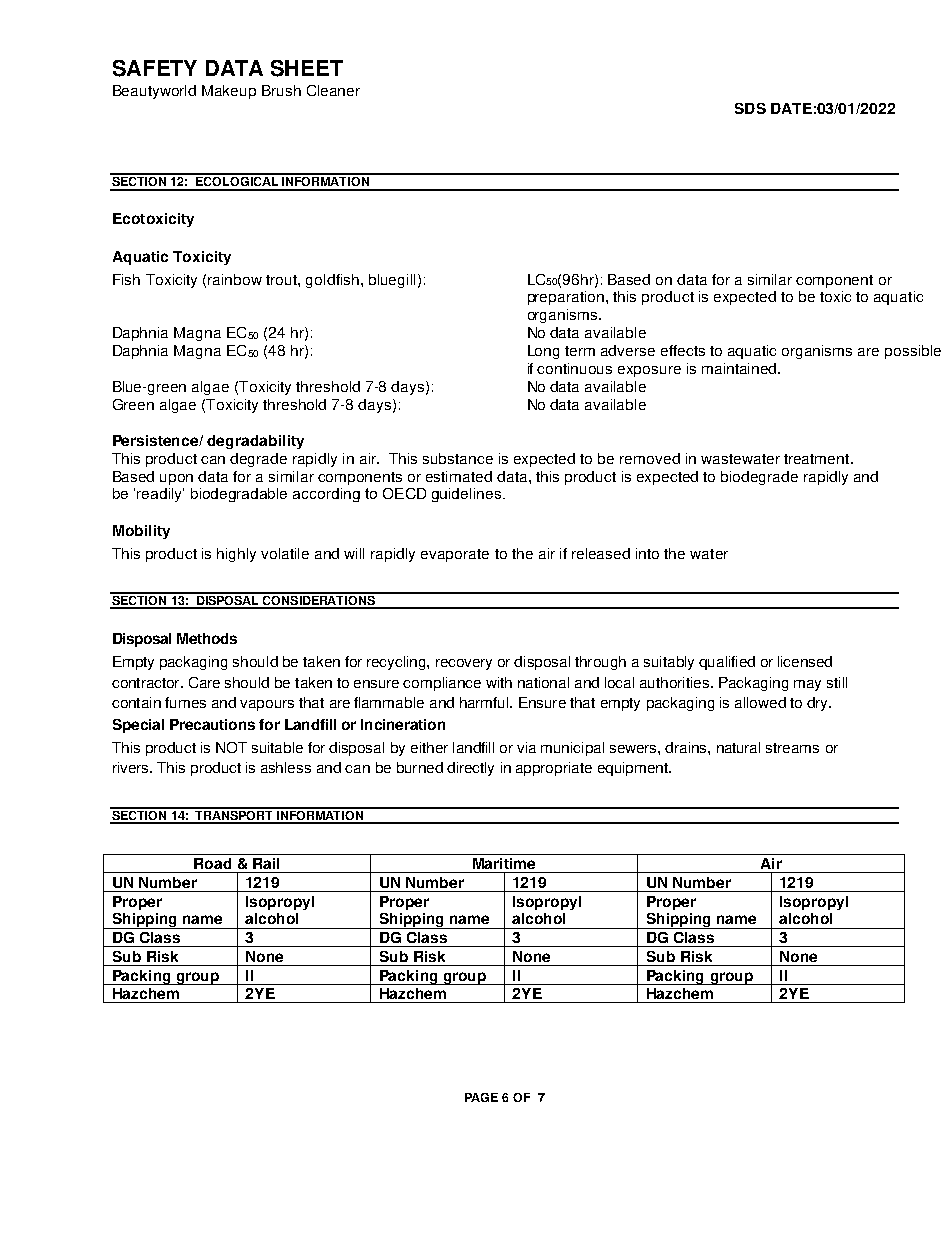 This document has height=1233, width=952. I want to click on appropriate, so click(554, 769).
